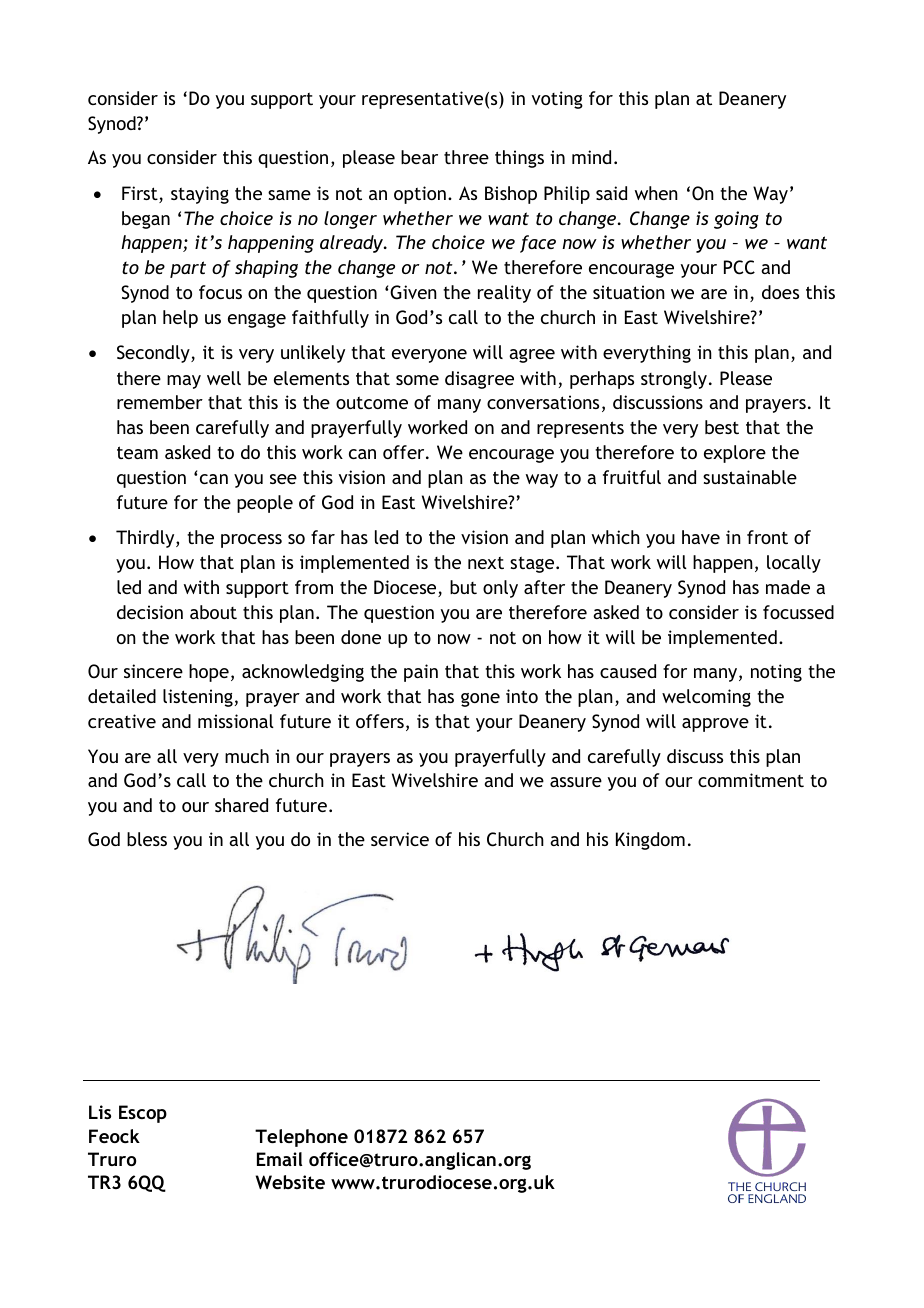 The image size is (924, 1308). What do you see at coordinates (241, 805) in the image?
I see `shared` at bounding box center [241, 805].
